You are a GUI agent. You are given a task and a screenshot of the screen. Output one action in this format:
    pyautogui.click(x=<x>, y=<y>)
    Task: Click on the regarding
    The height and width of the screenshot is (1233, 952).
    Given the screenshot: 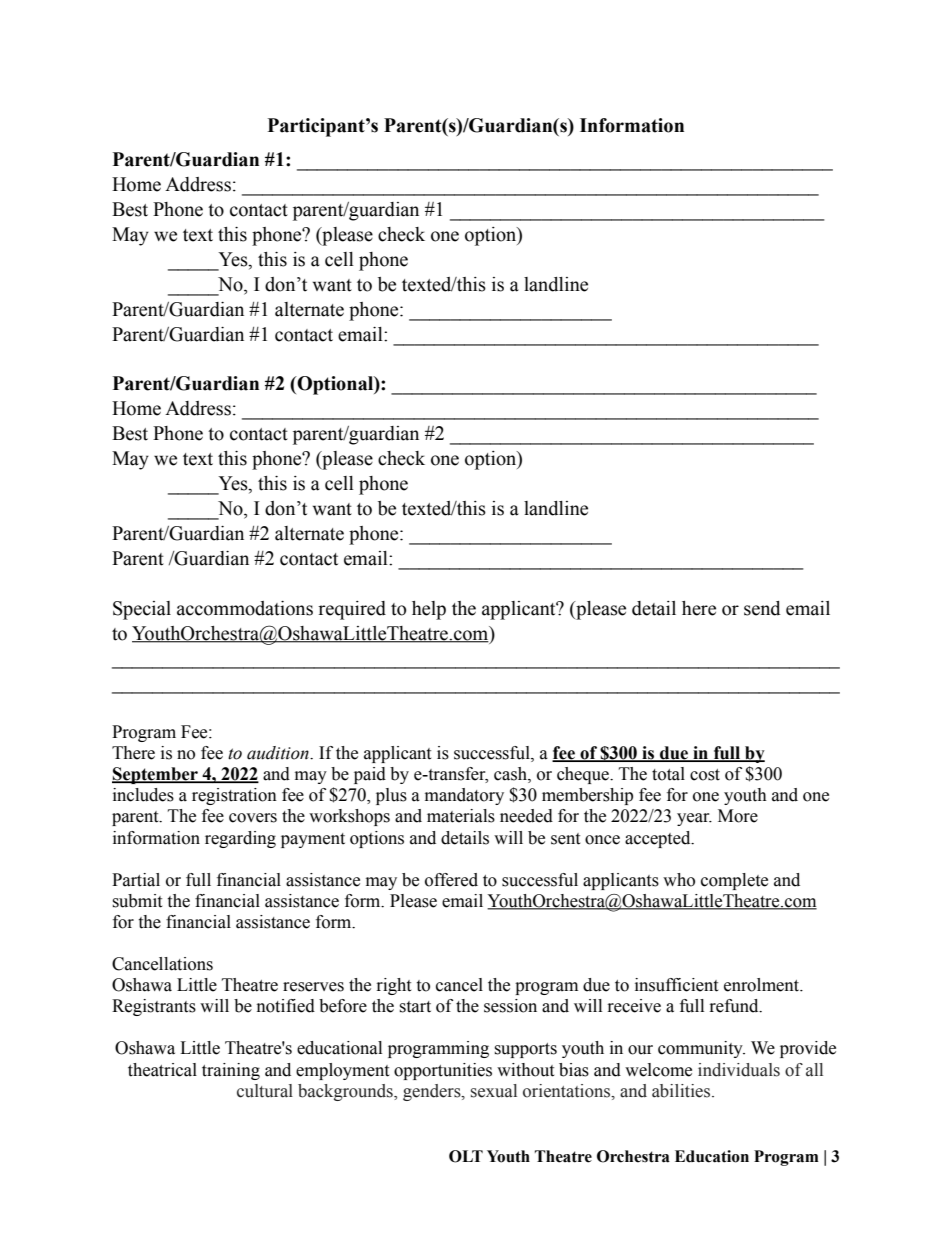 What is the action you would take?
    pyautogui.click(x=240, y=839)
